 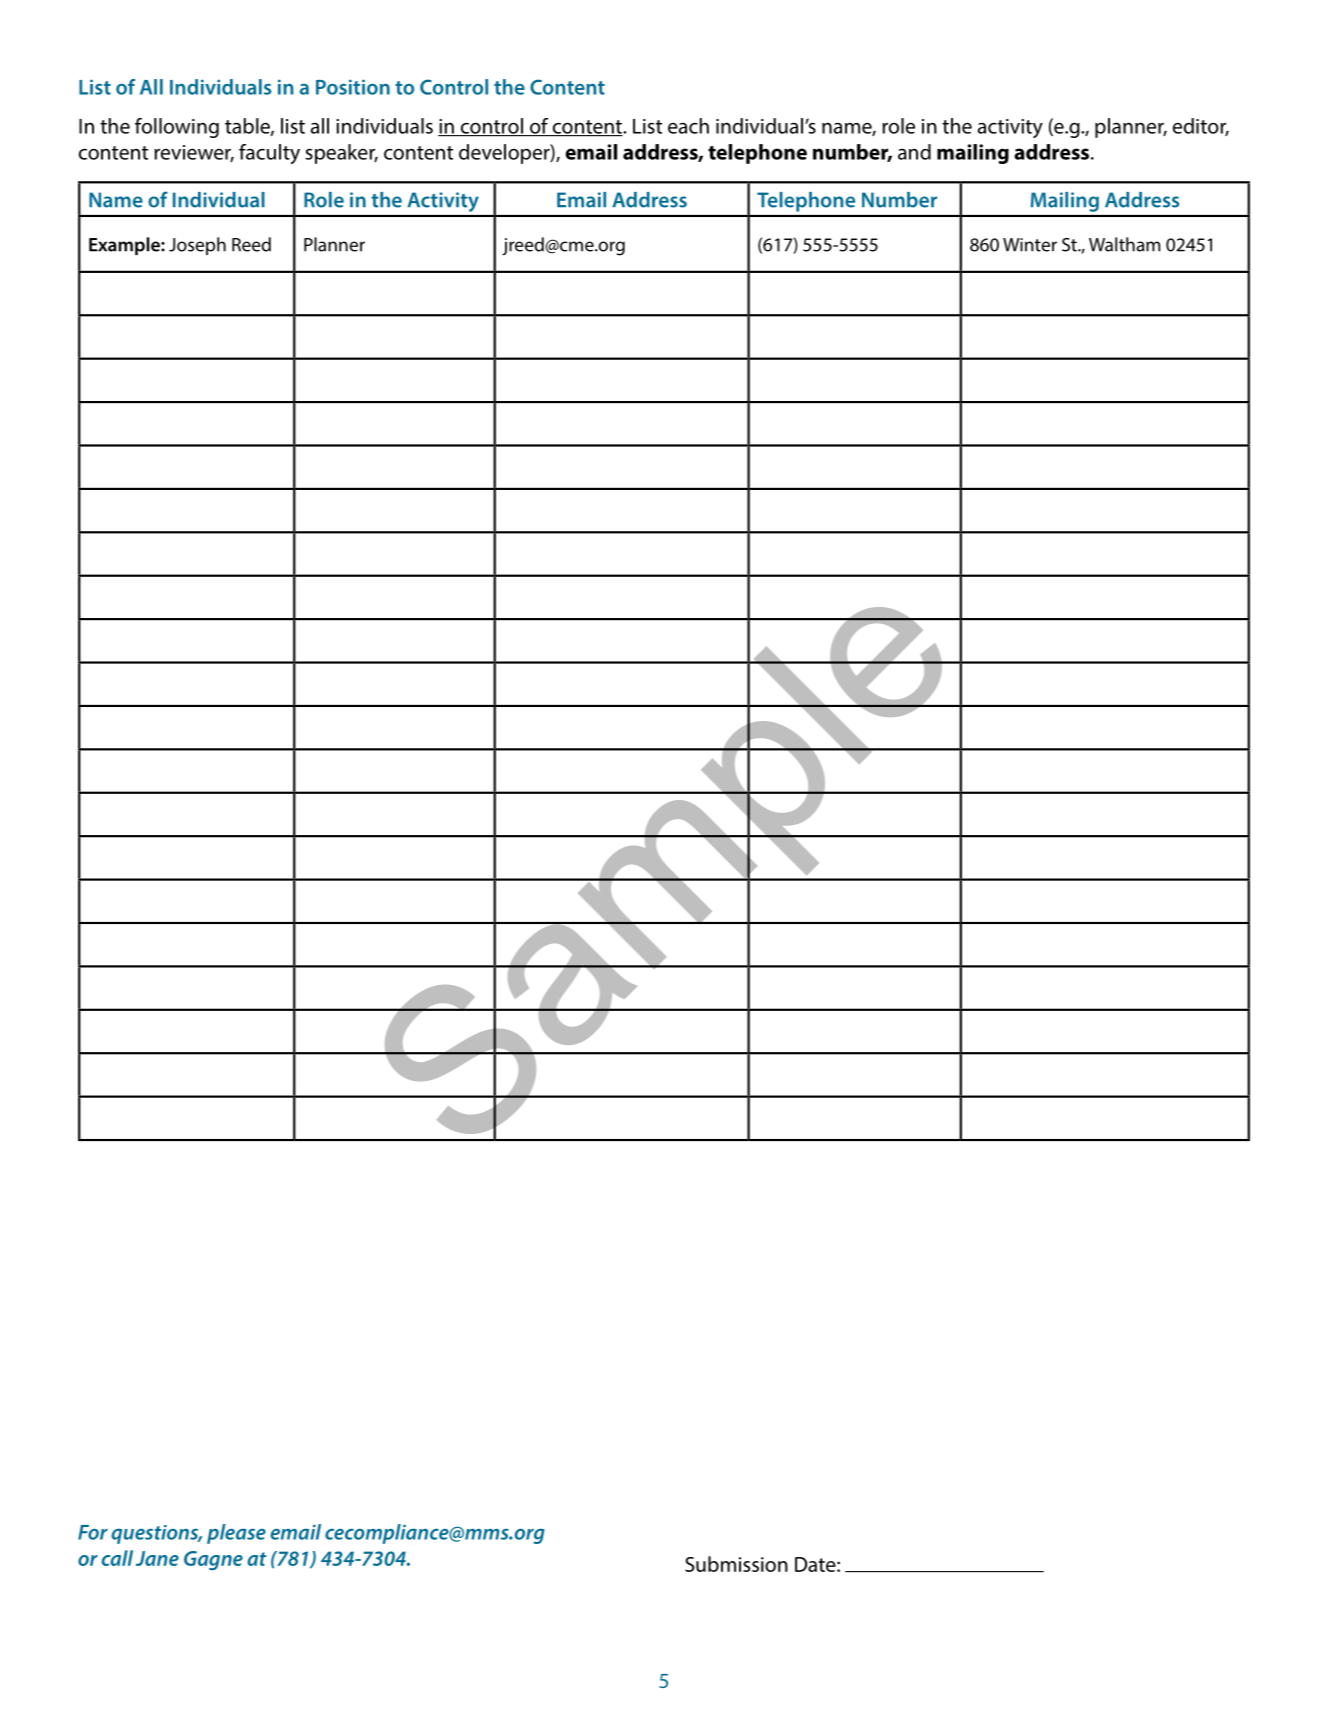 I want to click on Joseph, so click(x=197, y=246).
